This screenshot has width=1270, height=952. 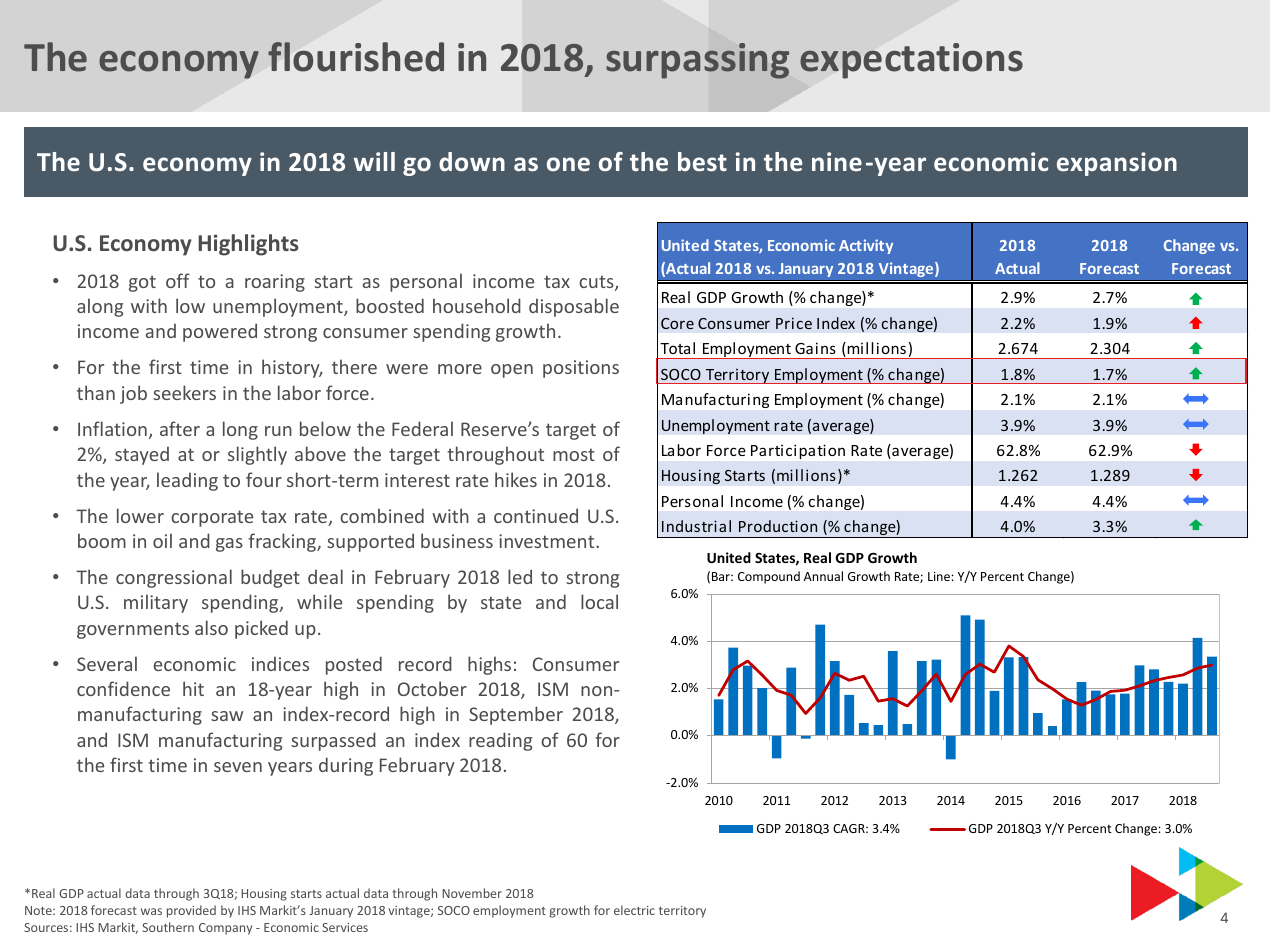 What do you see at coordinates (191, 911) in the screenshot?
I see `provided` at bounding box center [191, 911].
